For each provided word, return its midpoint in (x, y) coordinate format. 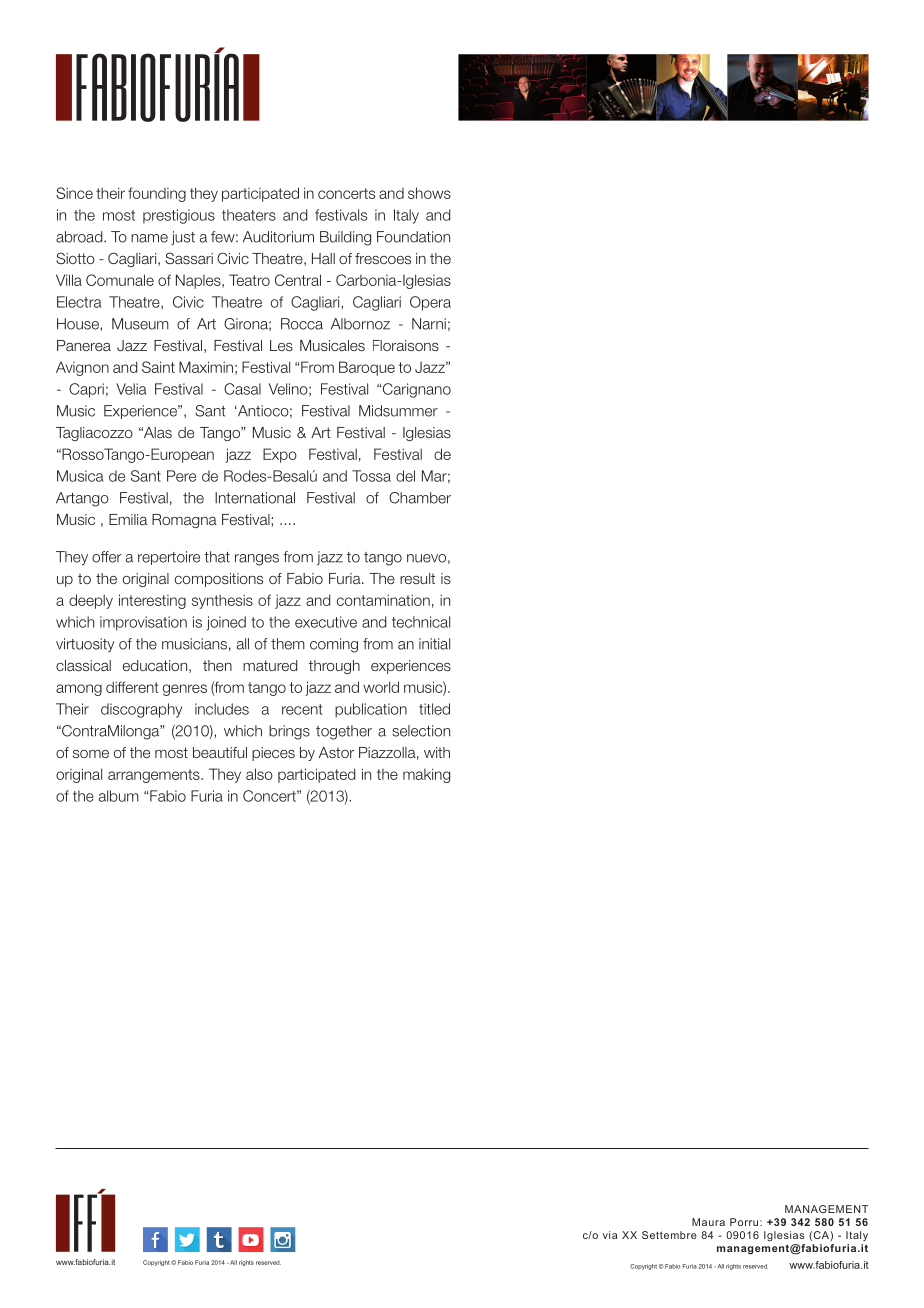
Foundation (413, 237)
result (417, 578)
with (437, 752)
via (610, 1235)
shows (429, 193)
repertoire (169, 558)
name (149, 238)
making (426, 775)
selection (421, 731)
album (119, 796)
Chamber (420, 498)
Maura (708, 1222)
